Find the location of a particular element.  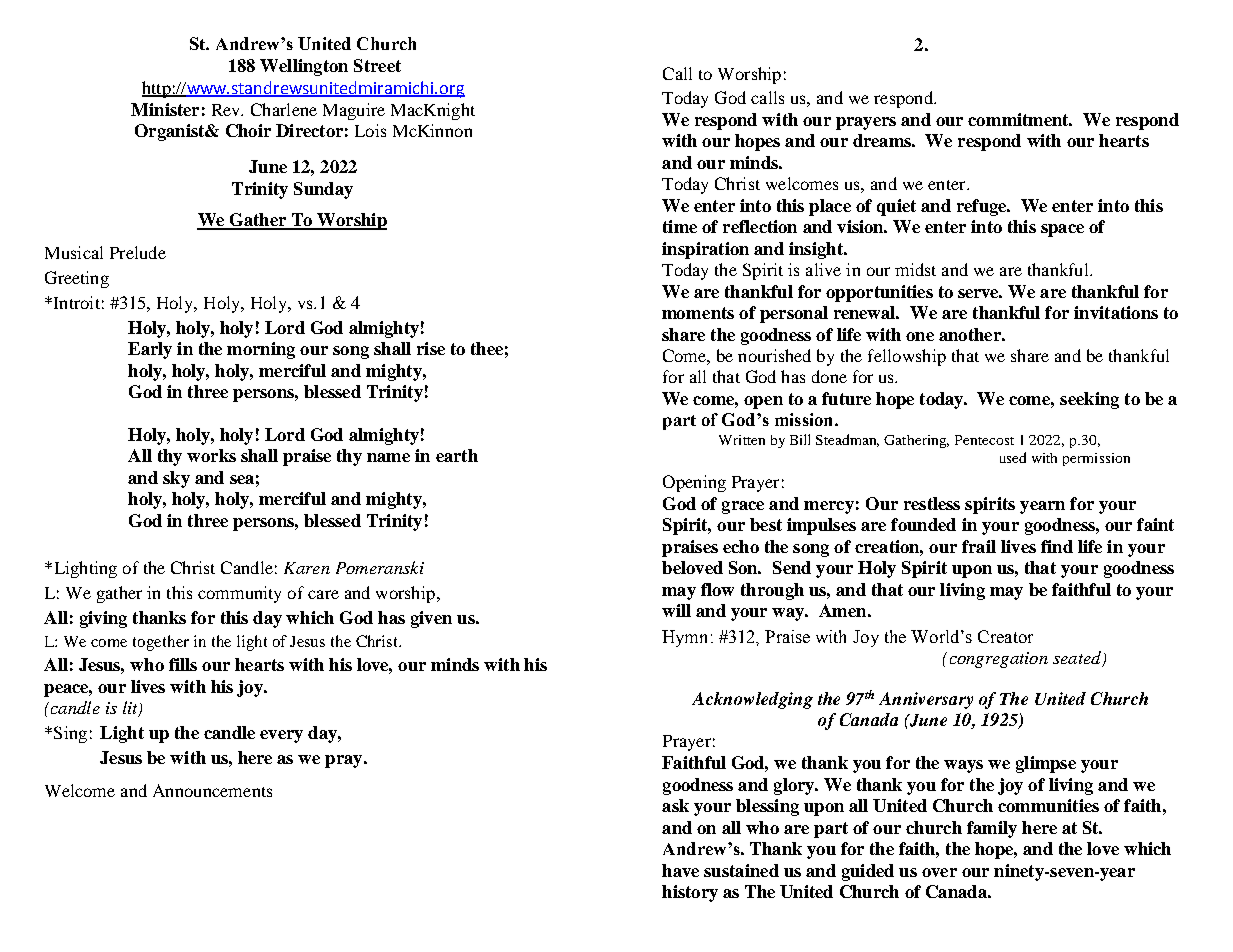

Announcements is located at coordinates (212, 790).
